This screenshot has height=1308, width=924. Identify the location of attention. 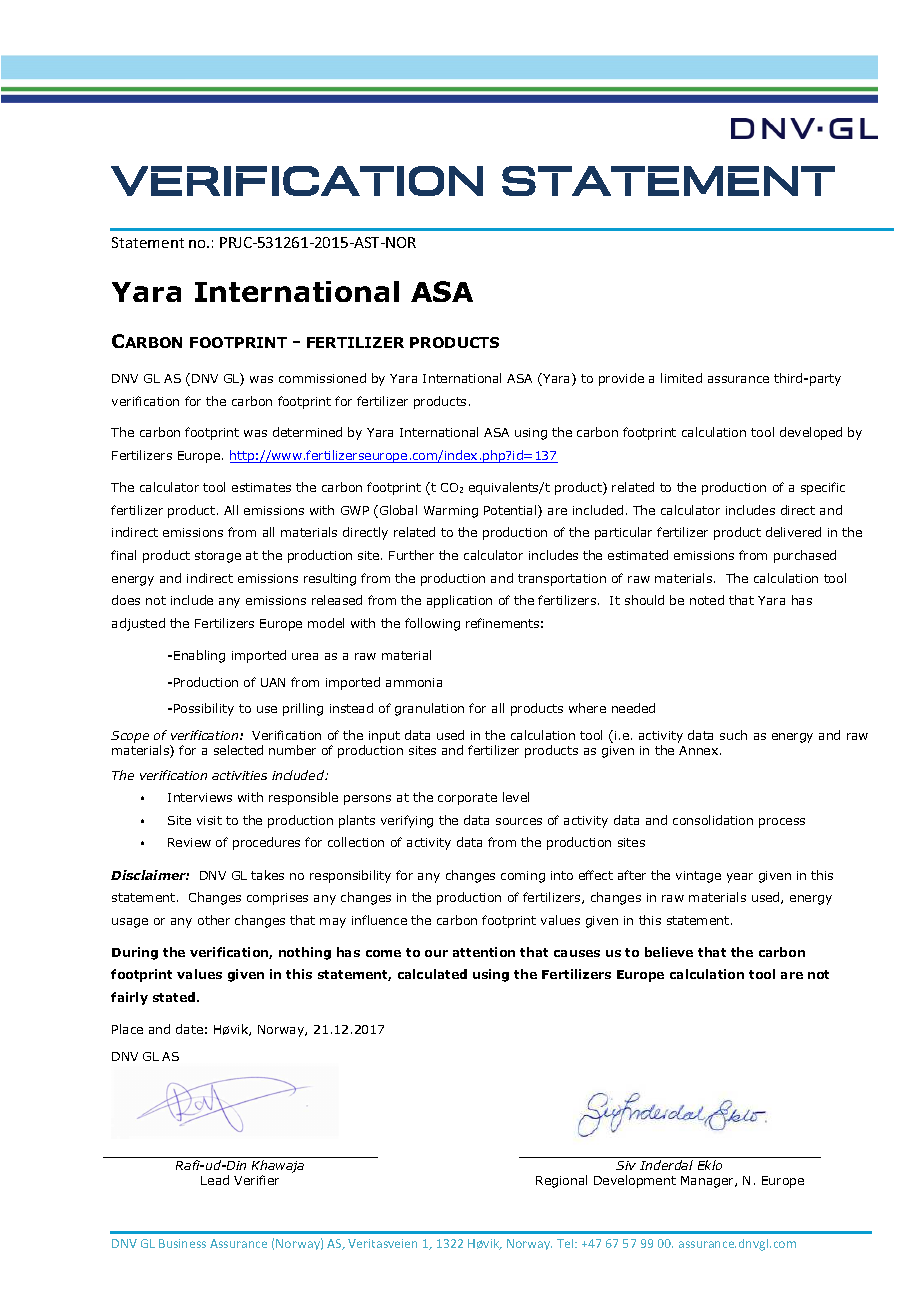
(484, 952).
